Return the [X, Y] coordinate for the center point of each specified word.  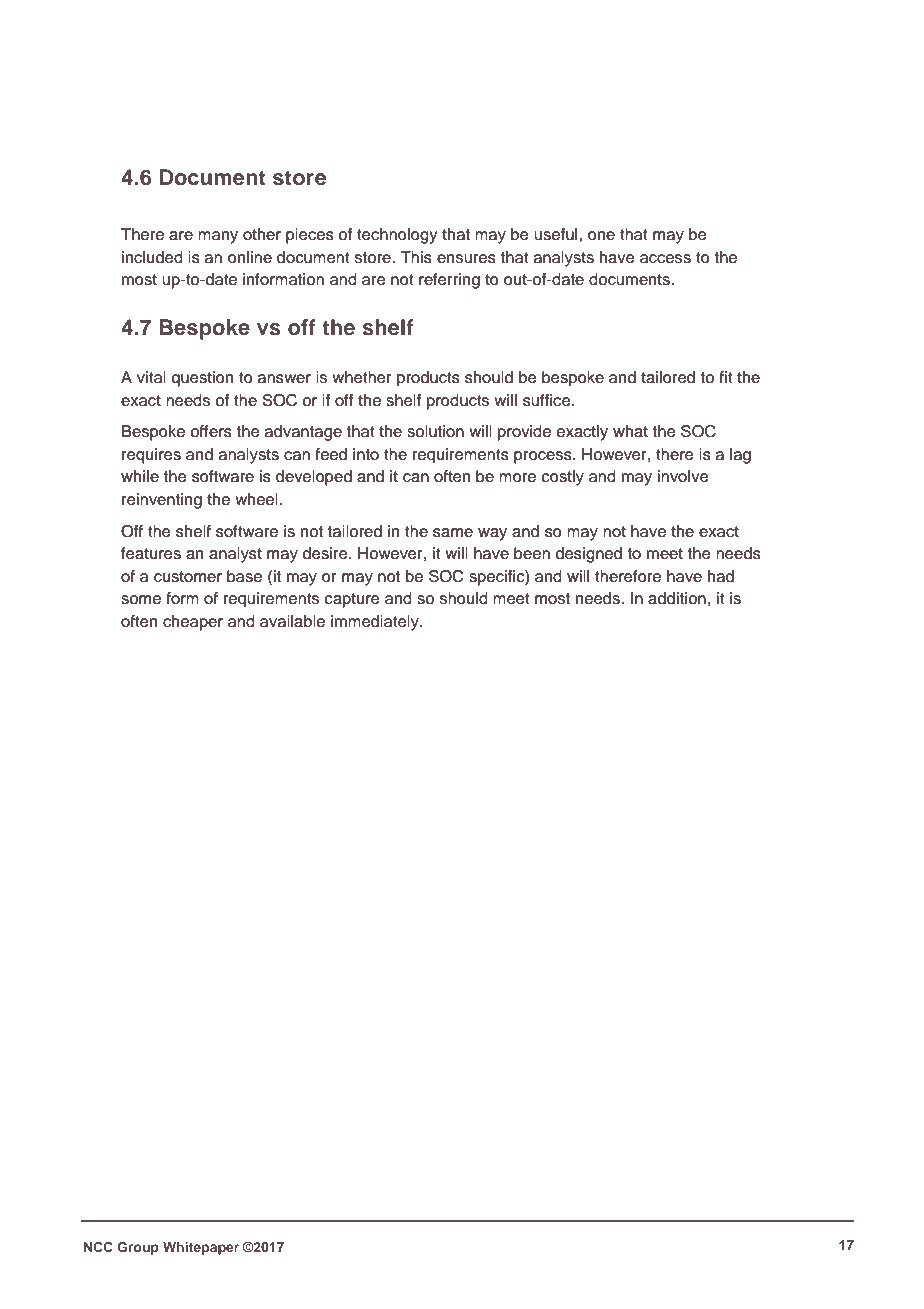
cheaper [193, 623]
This [416, 257]
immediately [376, 623]
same [453, 533]
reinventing [162, 501]
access [665, 259]
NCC [98, 1246]
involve [683, 476]
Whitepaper [201, 1248]
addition [677, 598]
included [152, 257]
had [721, 576]
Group [138, 1248]
